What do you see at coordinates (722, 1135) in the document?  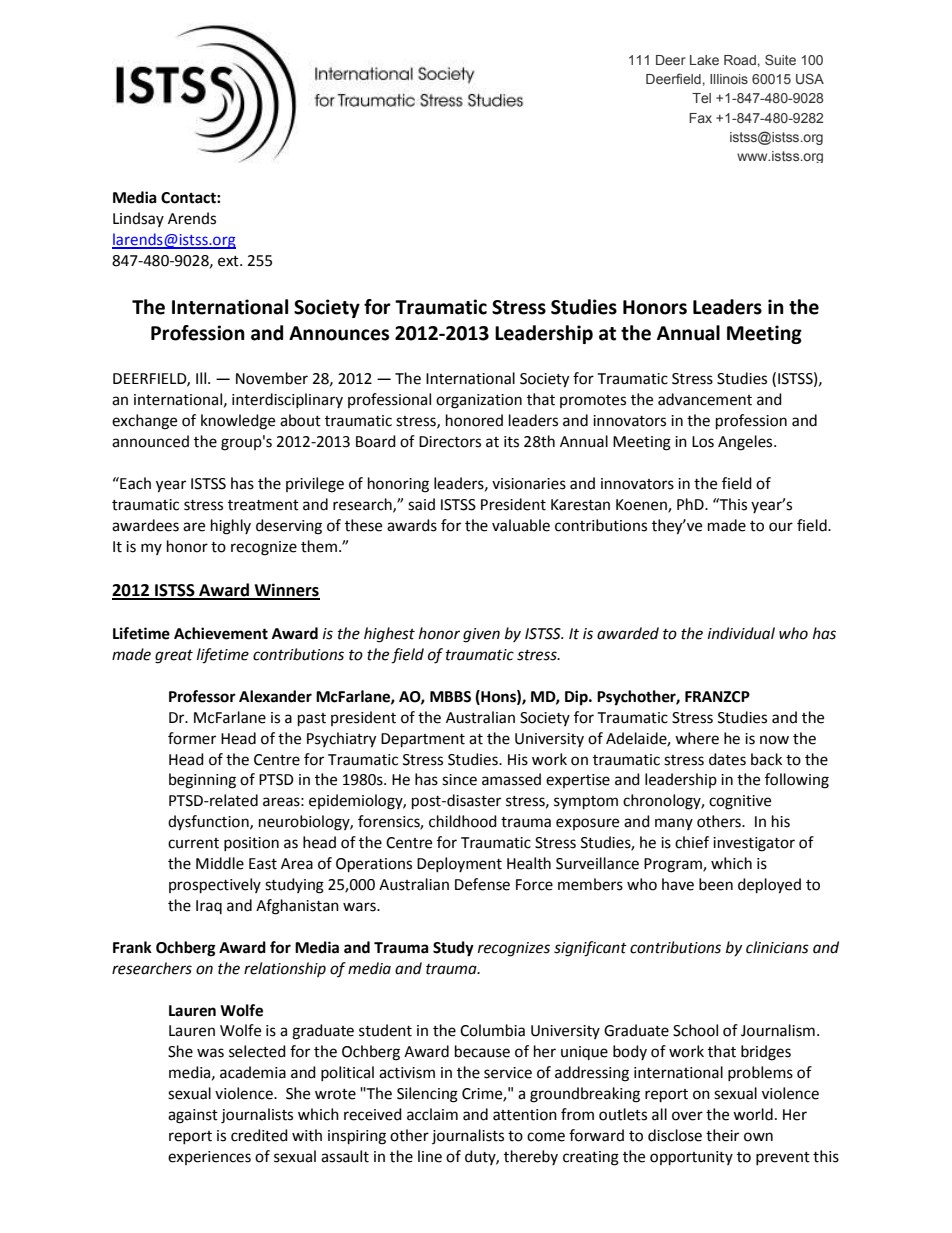 I see `their` at bounding box center [722, 1135].
